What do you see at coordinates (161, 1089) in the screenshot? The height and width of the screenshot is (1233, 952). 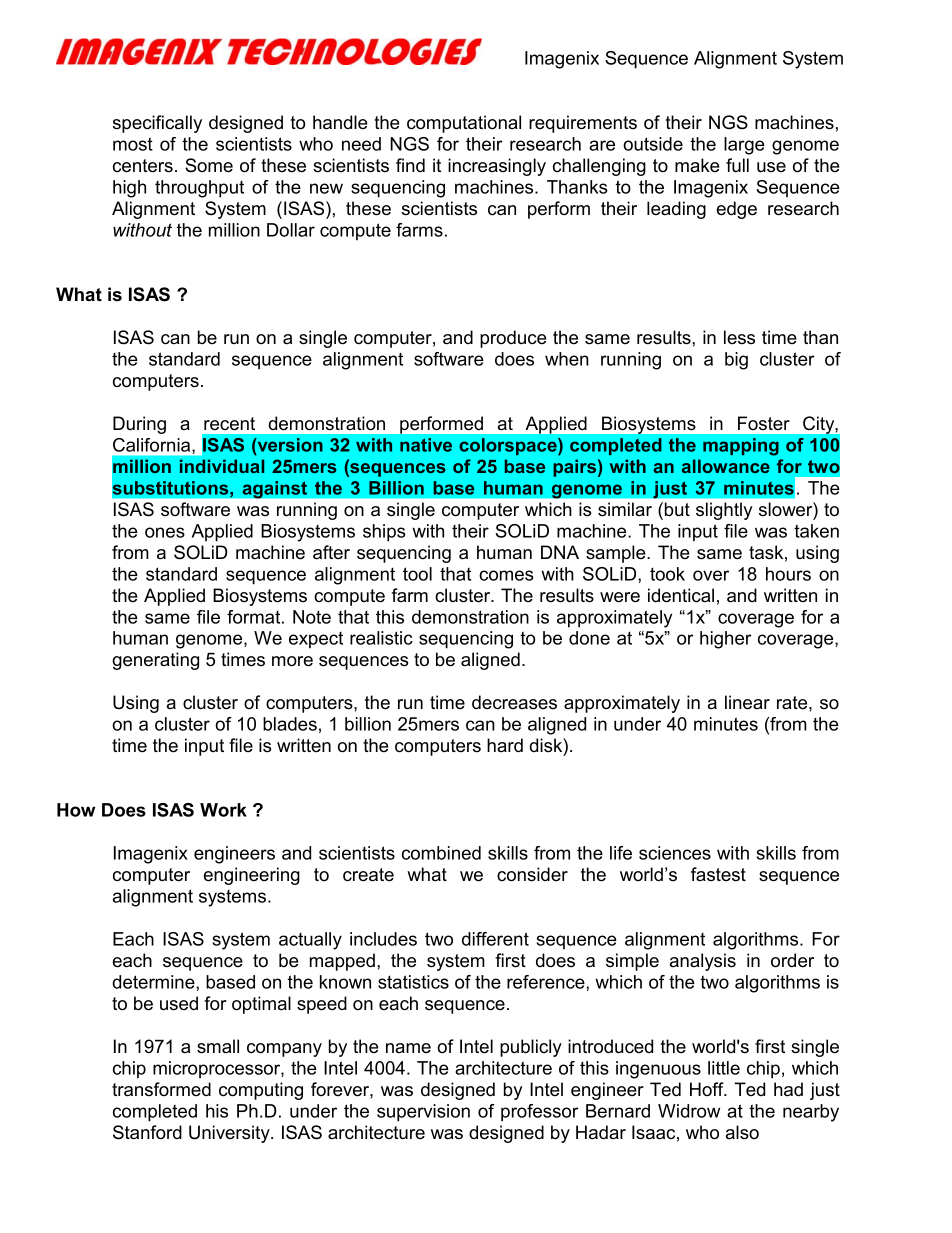 I see `transformed` at bounding box center [161, 1089].
